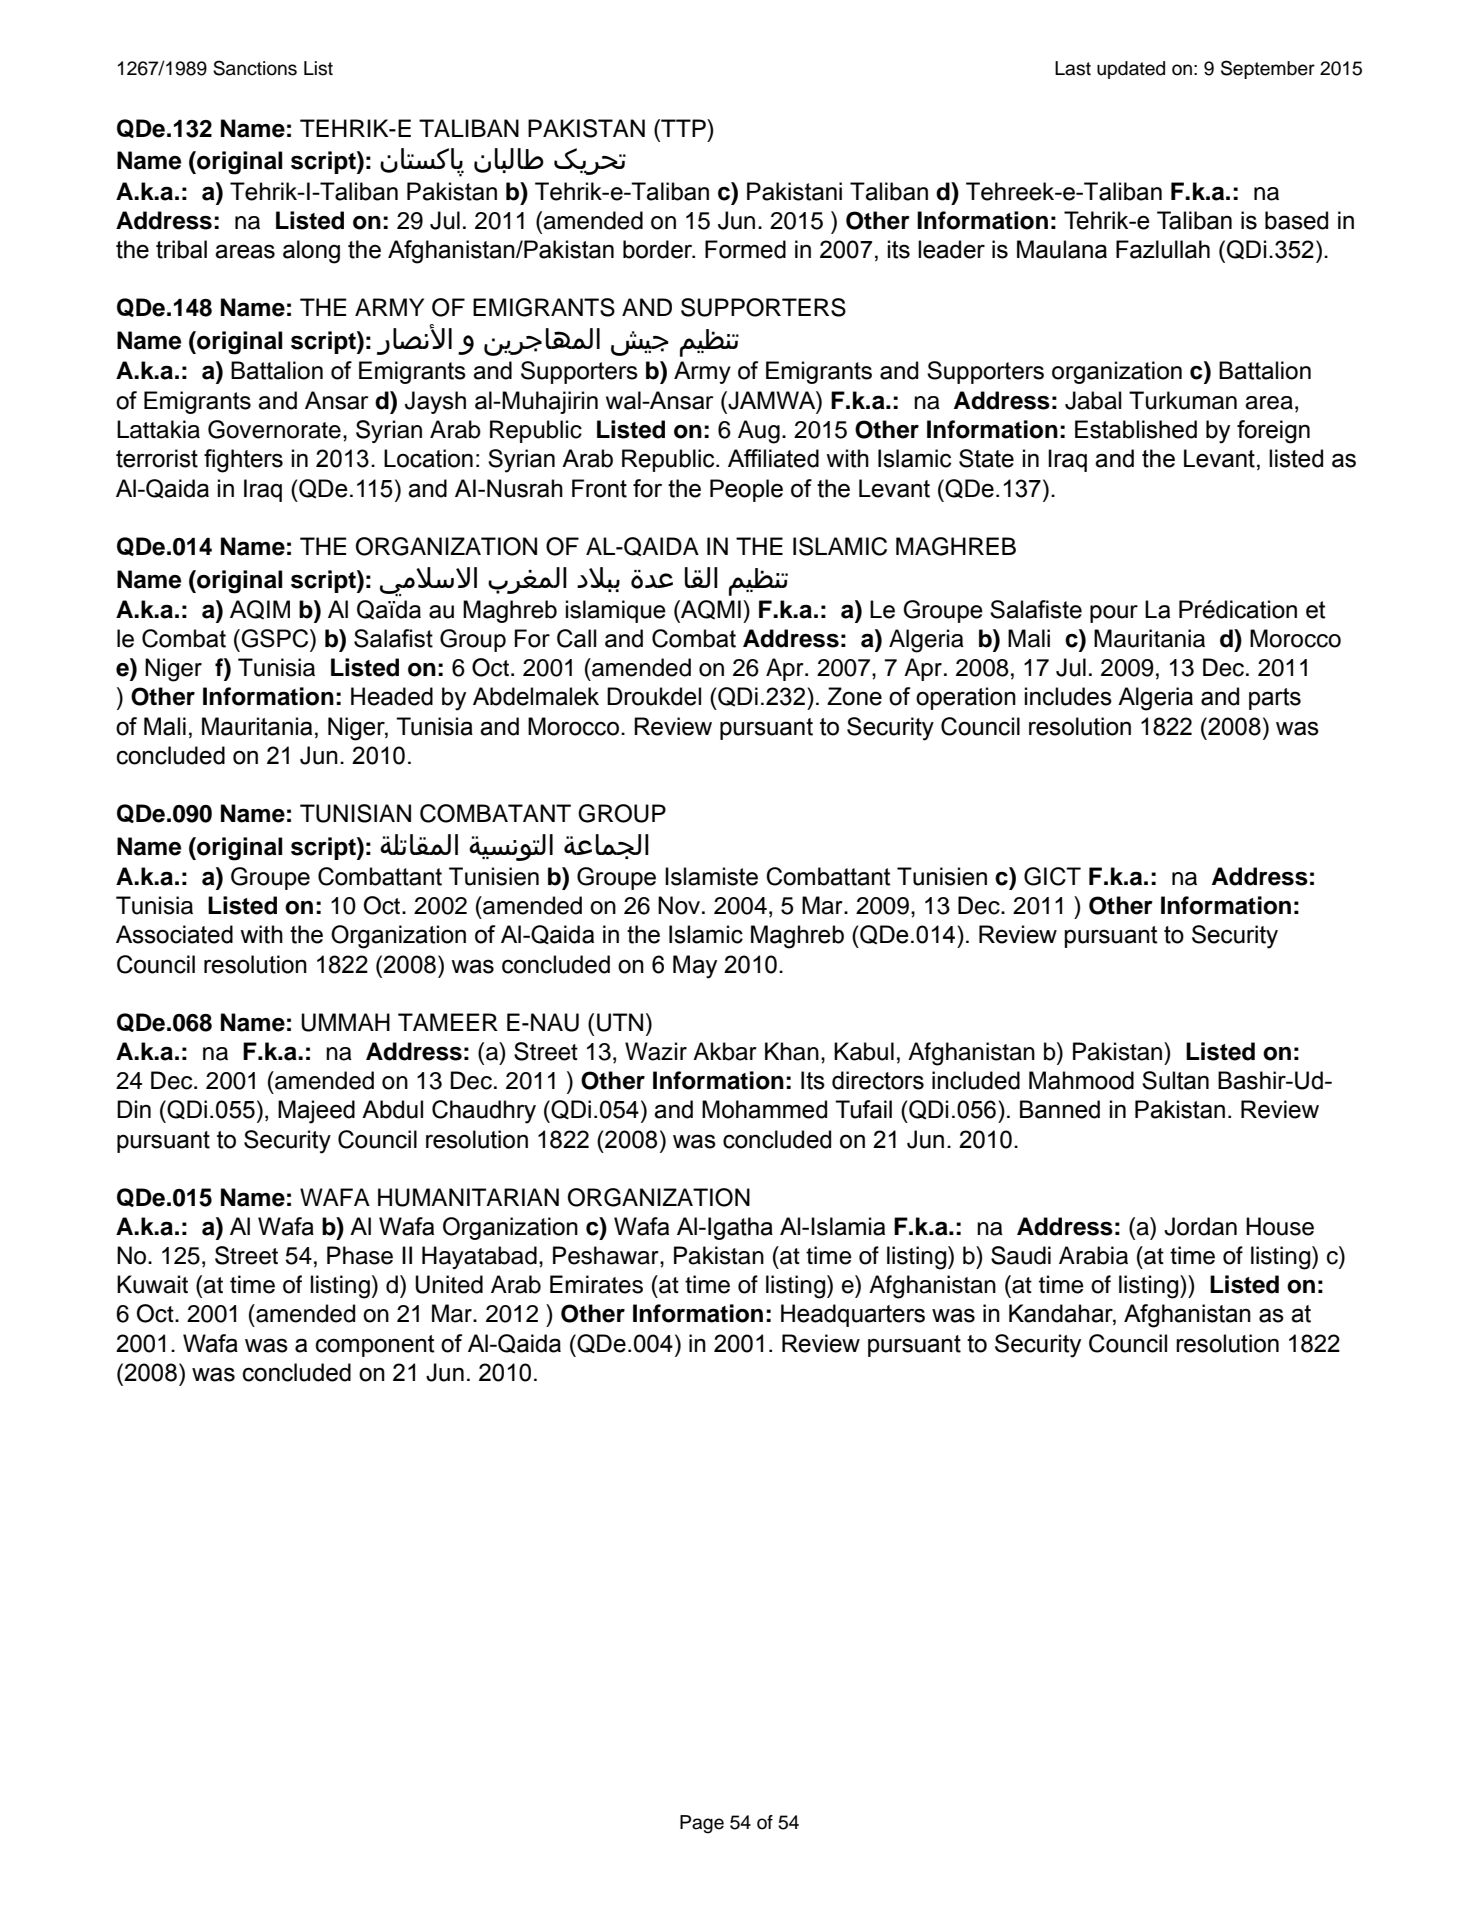 This screenshot has height=1914, width=1479. Describe the element at coordinates (1131, 70) in the screenshot. I see `updated` at that location.
